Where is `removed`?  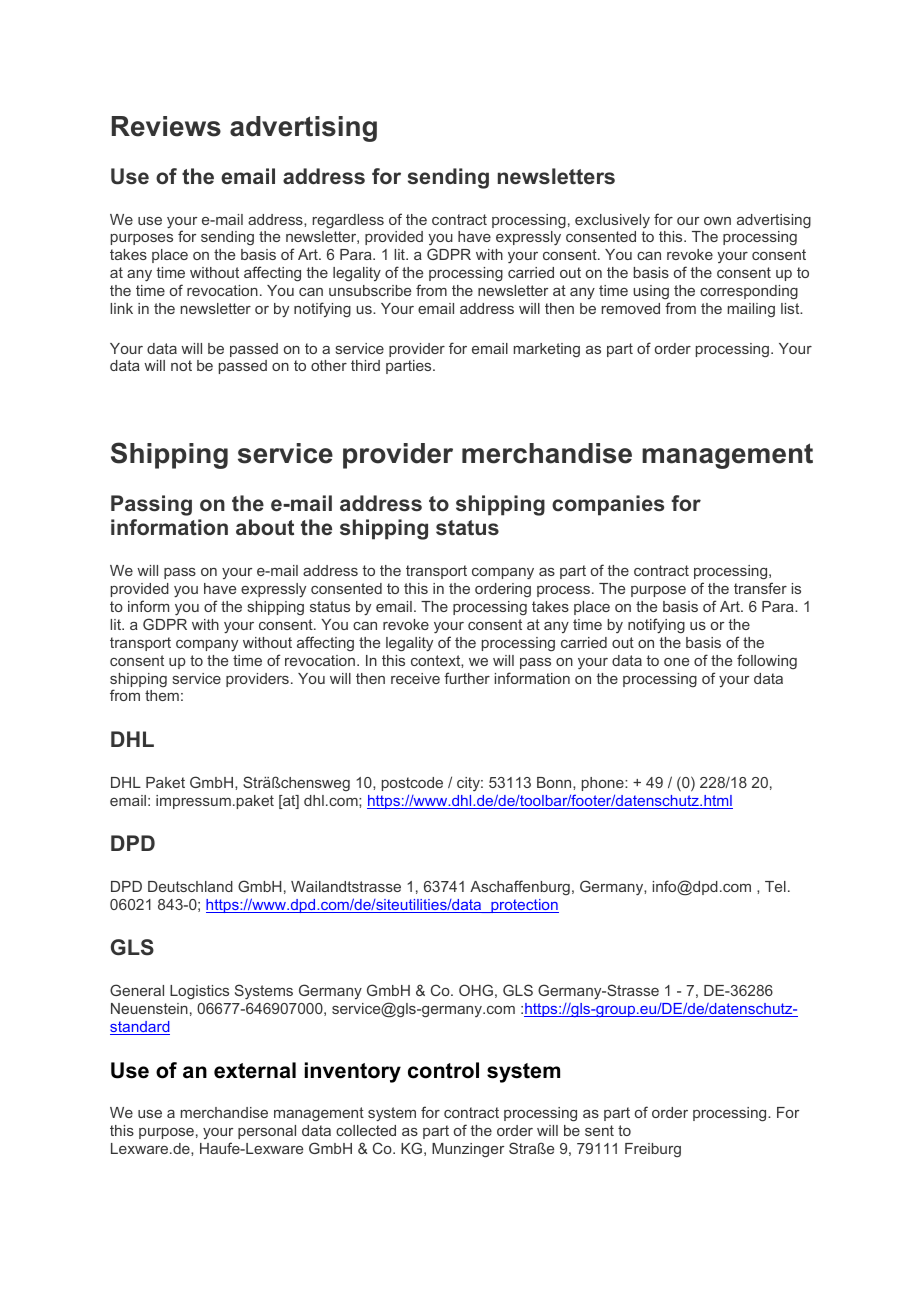 removed is located at coordinates (631, 308).
